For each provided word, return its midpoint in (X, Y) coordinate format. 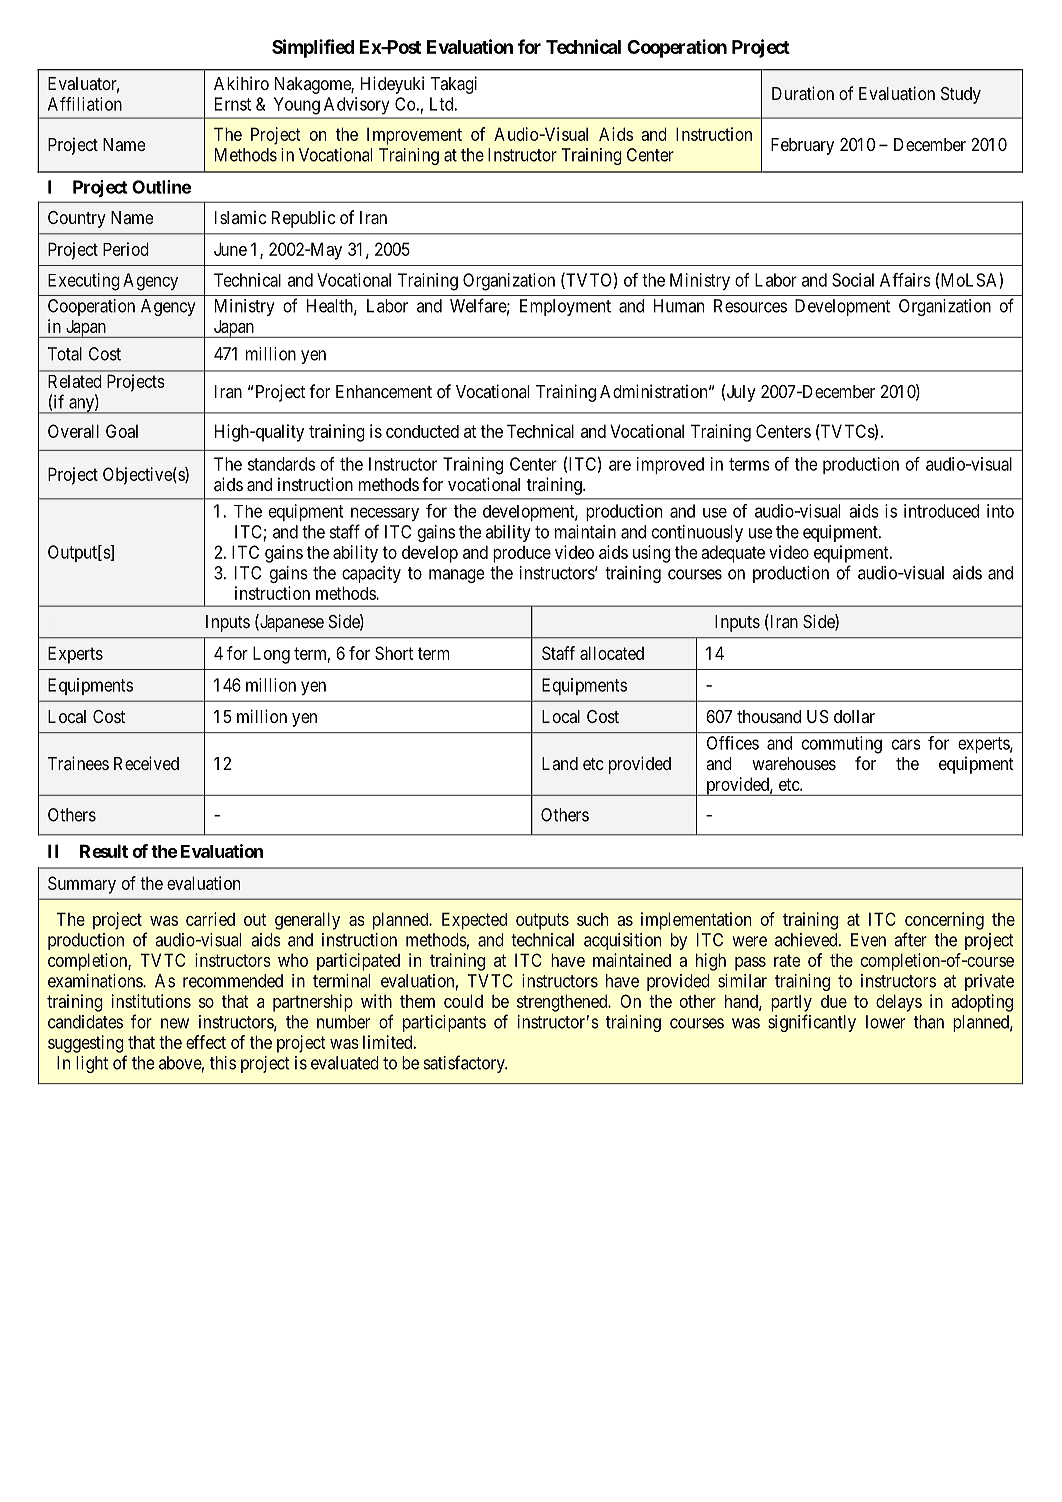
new (175, 1023)
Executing (84, 282)
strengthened (563, 1003)
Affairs (905, 280)
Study (961, 95)
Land (560, 763)
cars (906, 744)
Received (146, 763)
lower (885, 1022)
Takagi (454, 85)
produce (522, 554)
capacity (371, 574)
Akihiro (241, 83)
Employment (565, 307)
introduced (941, 511)
